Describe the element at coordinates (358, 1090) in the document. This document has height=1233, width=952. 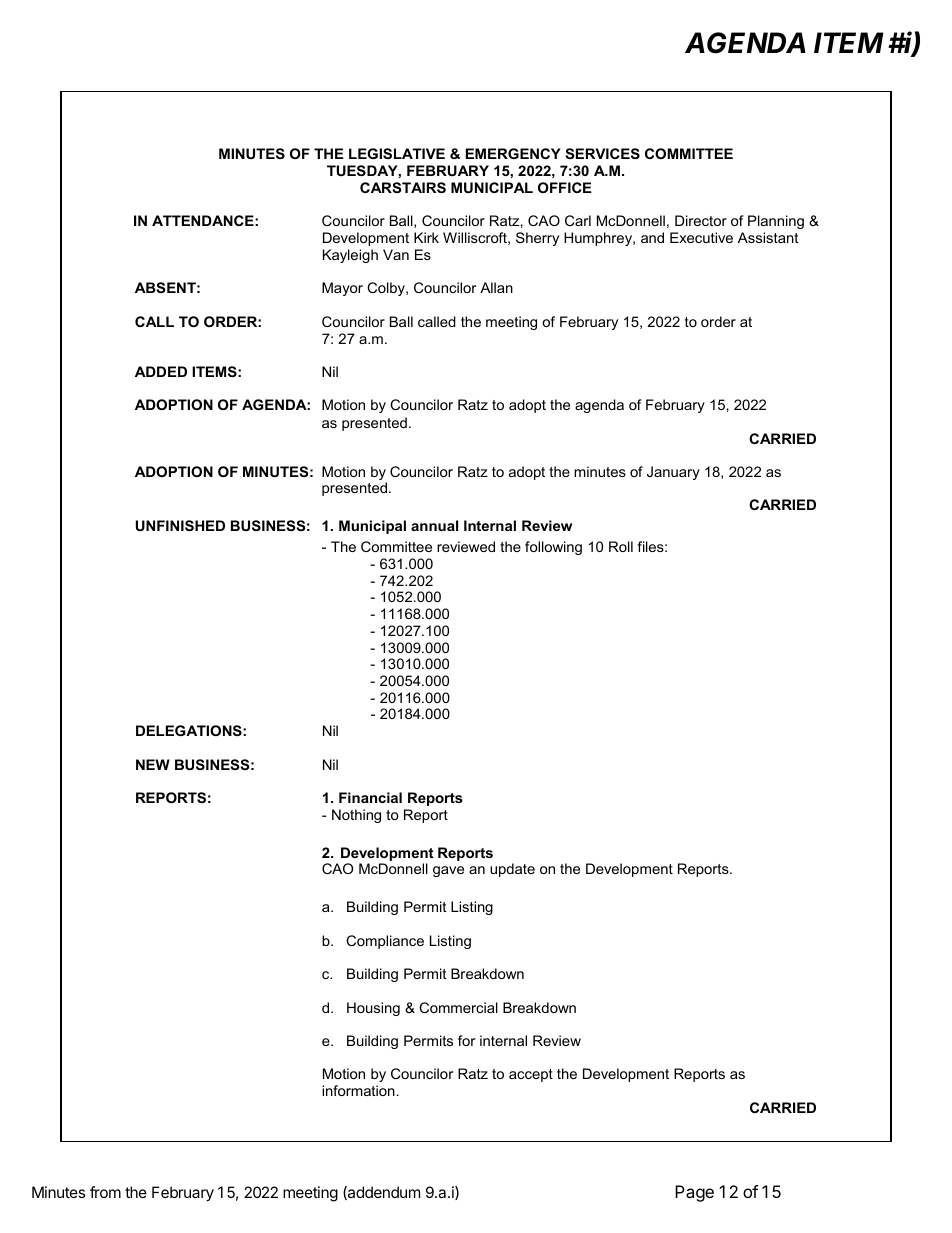
I see `information` at that location.
